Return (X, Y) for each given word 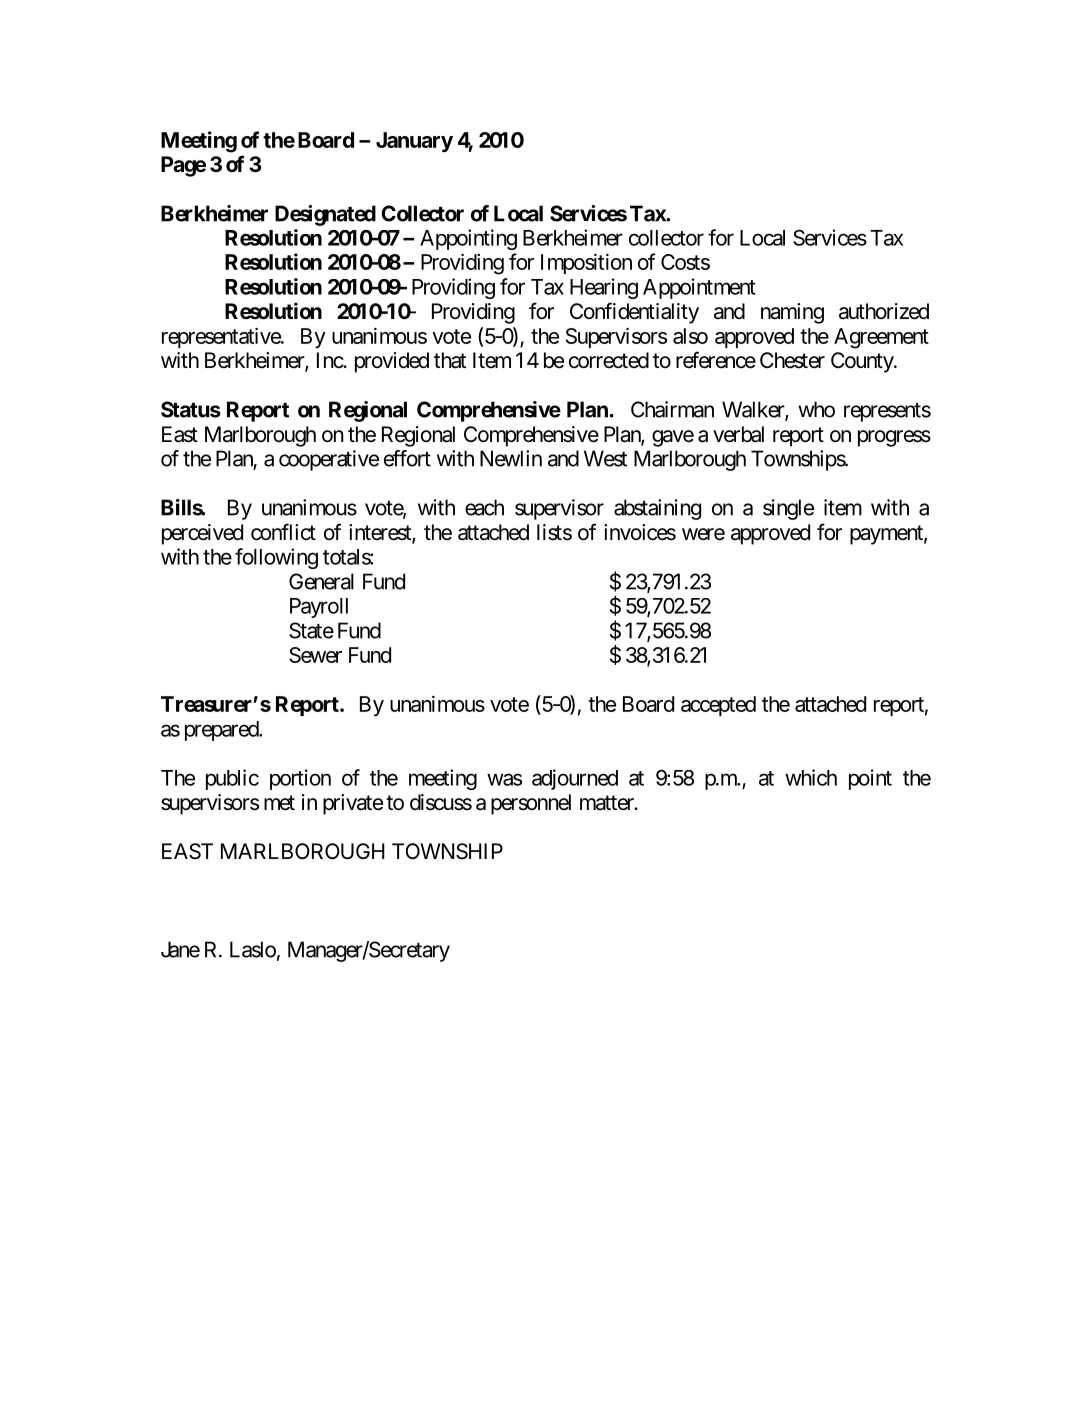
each (484, 507)
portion (300, 779)
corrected (609, 360)
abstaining (657, 509)
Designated (325, 215)
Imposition (586, 264)
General (321, 581)
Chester (792, 360)
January (414, 142)
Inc (330, 360)
